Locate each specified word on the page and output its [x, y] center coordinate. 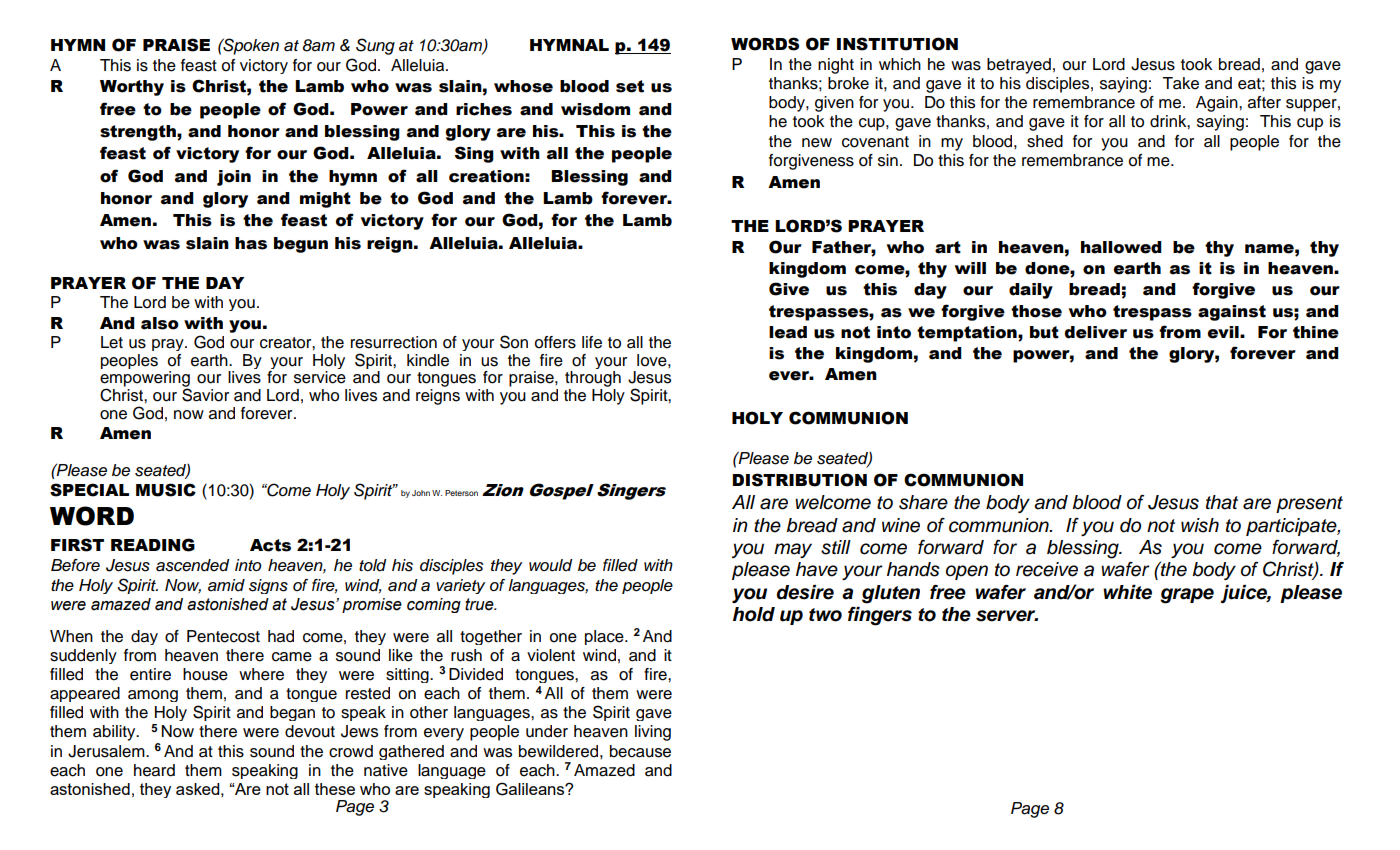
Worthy [132, 88]
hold [754, 614]
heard [154, 770]
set [630, 86]
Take [1180, 83]
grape [1187, 596]
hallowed [1121, 247]
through [593, 380]
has [251, 243]
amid [226, 585]
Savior [205, 394]
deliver [1096, 332]
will [970, 268]
